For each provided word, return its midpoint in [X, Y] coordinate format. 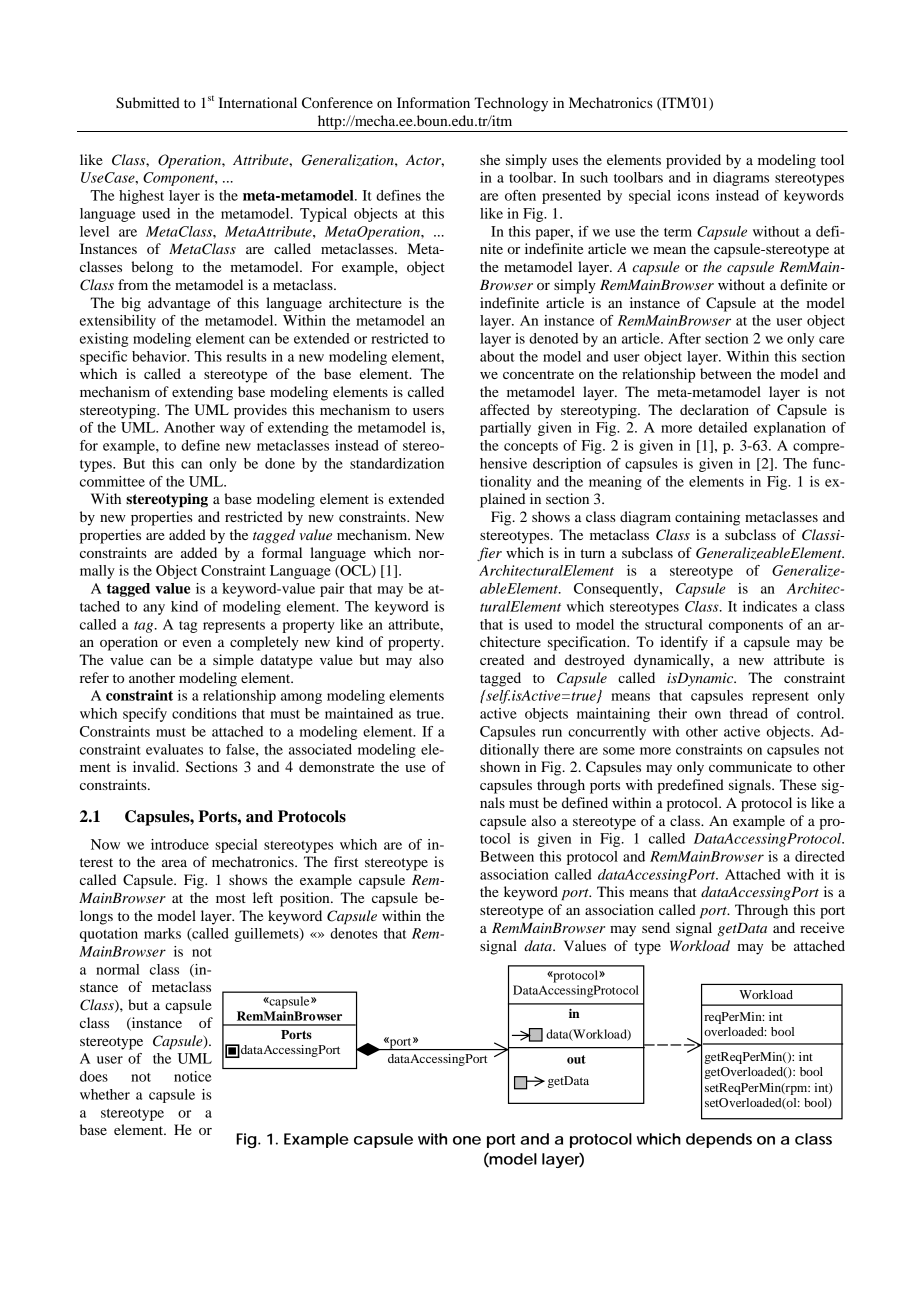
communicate [750, 766]
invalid [155, 766]
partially [505, 429]
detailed [723, 427]
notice [193, 1076]
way [232, 430]
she [490, 159]
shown [500, 766]
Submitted [148, 103]
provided [693, 161]
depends [719, 1140]
